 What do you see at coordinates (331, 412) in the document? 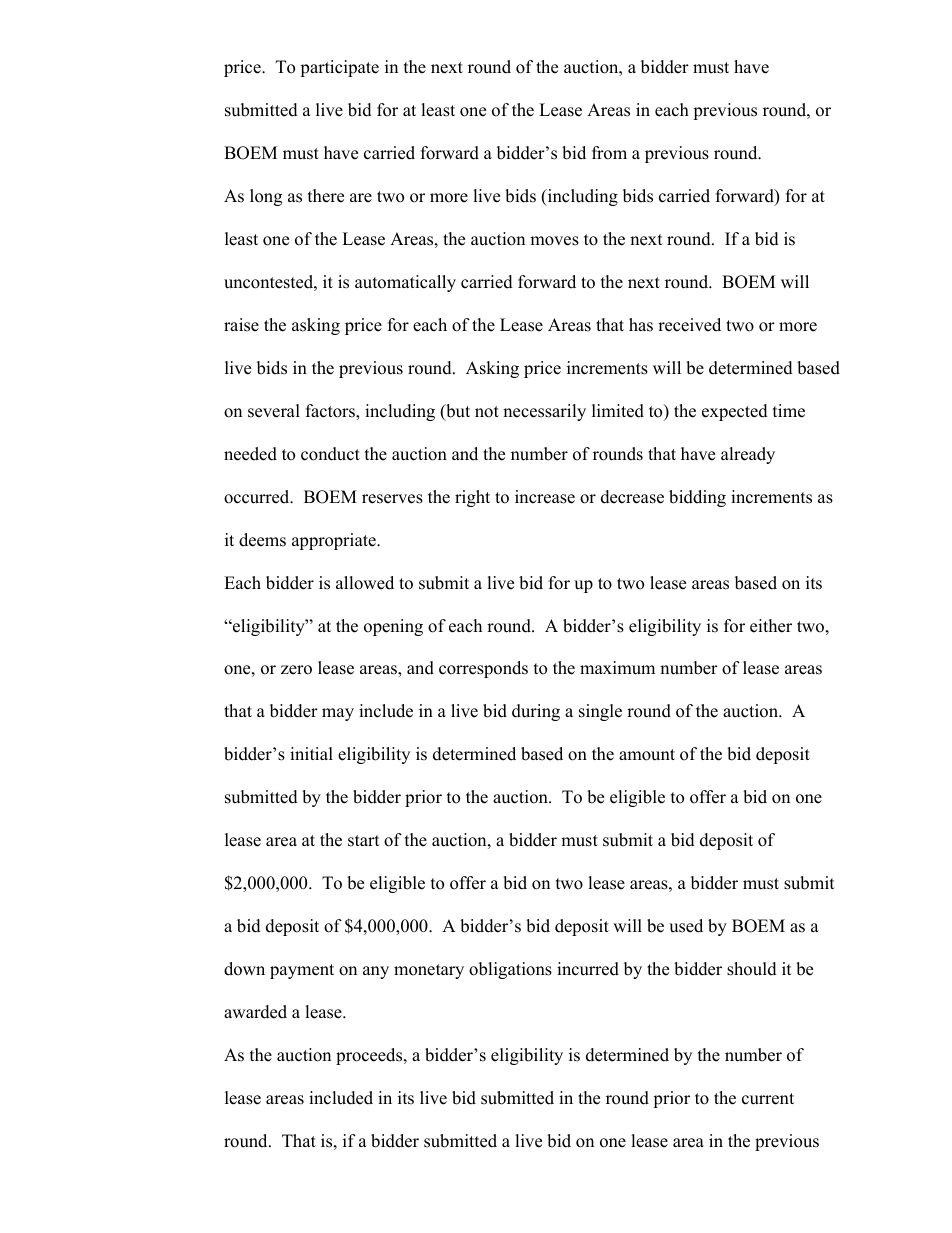
I see `factors` at bounding box center [331, 412].
